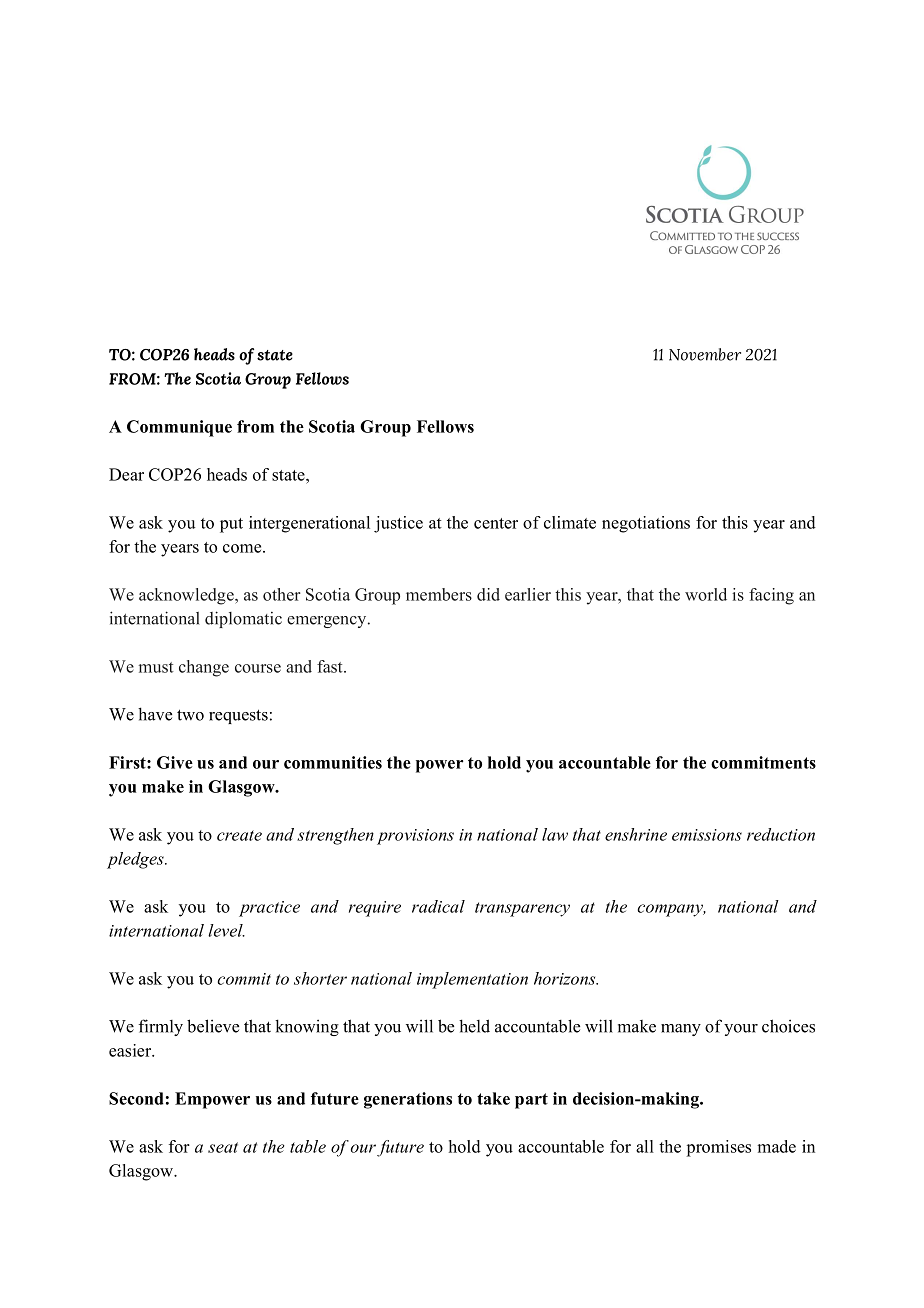 This document has width=924, height=1308. I want to click on Communique, so click(179, 428).
